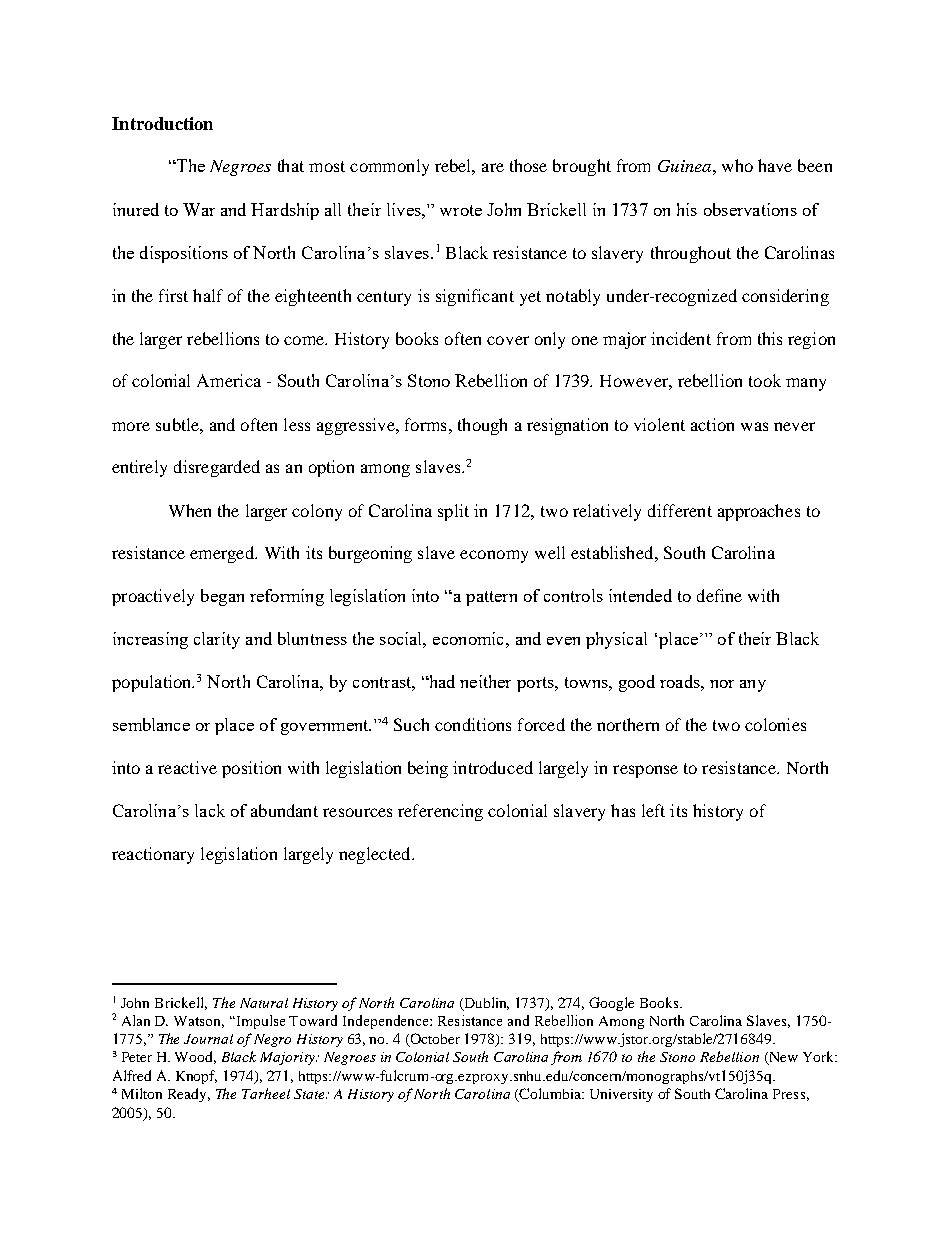 This screenshot has height=1233, width=952. Describe the element at coordinates (491, 598) in the screenshot. I see `pattern` at that location.
